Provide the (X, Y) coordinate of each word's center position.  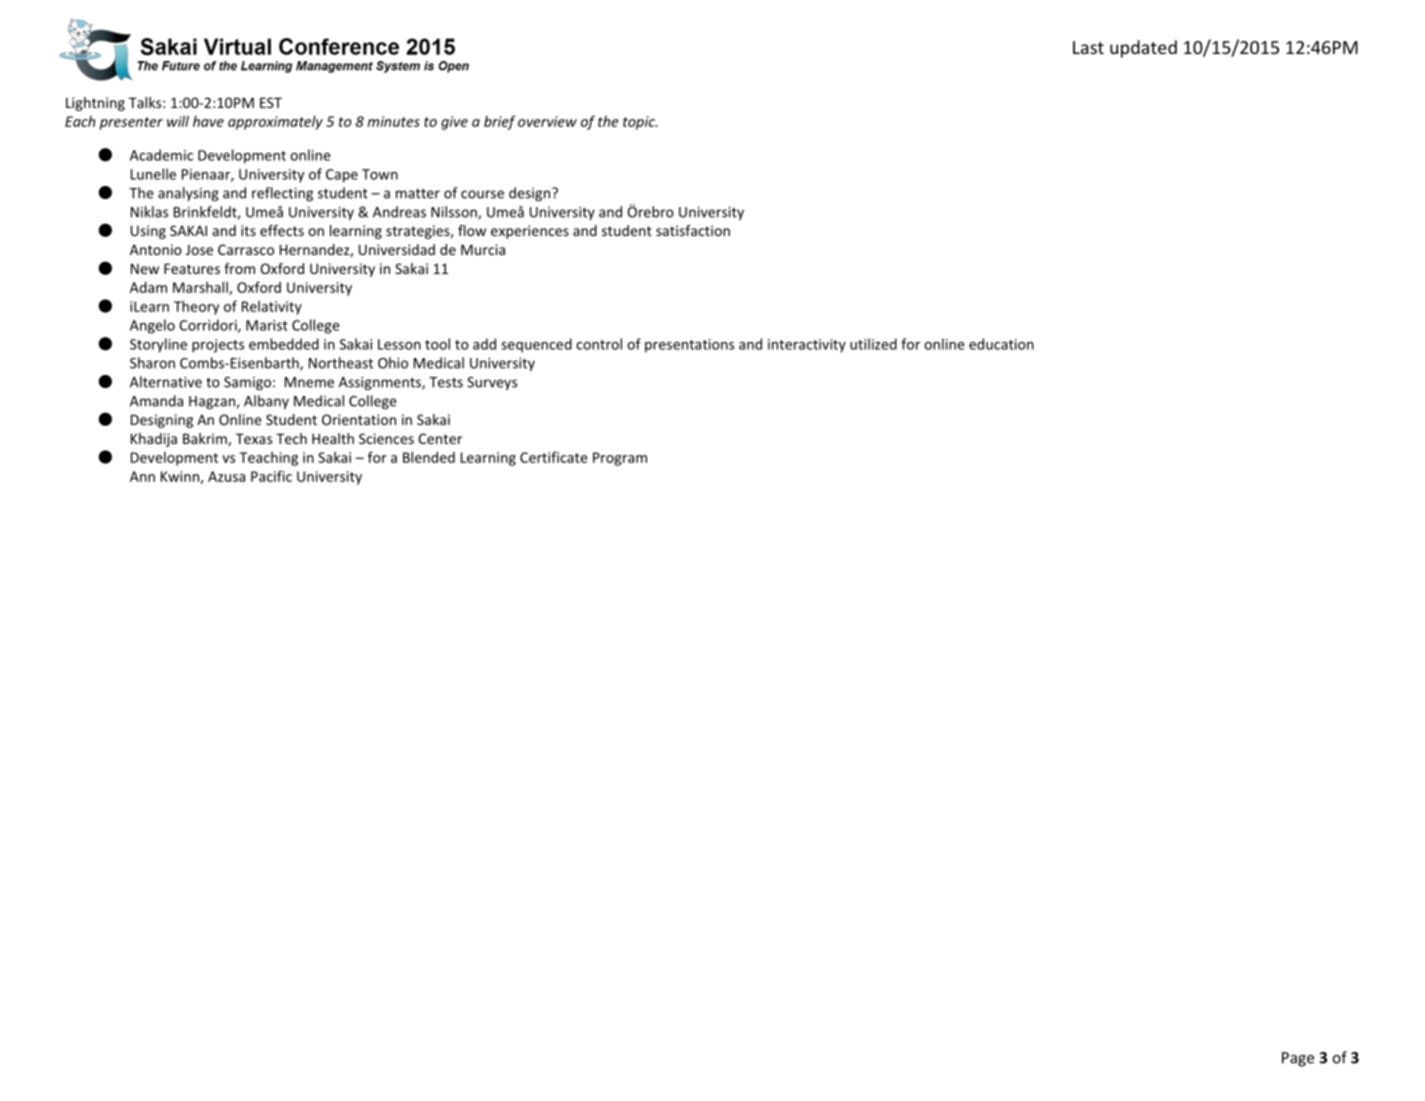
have (208, 121)
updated (1143, 49)
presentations (689, 346)
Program (620, 459)
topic (640, 123)
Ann (142, 476)
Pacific (271, 476)
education (1001, 344)
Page (1298, 1059)
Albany (266, 402)
